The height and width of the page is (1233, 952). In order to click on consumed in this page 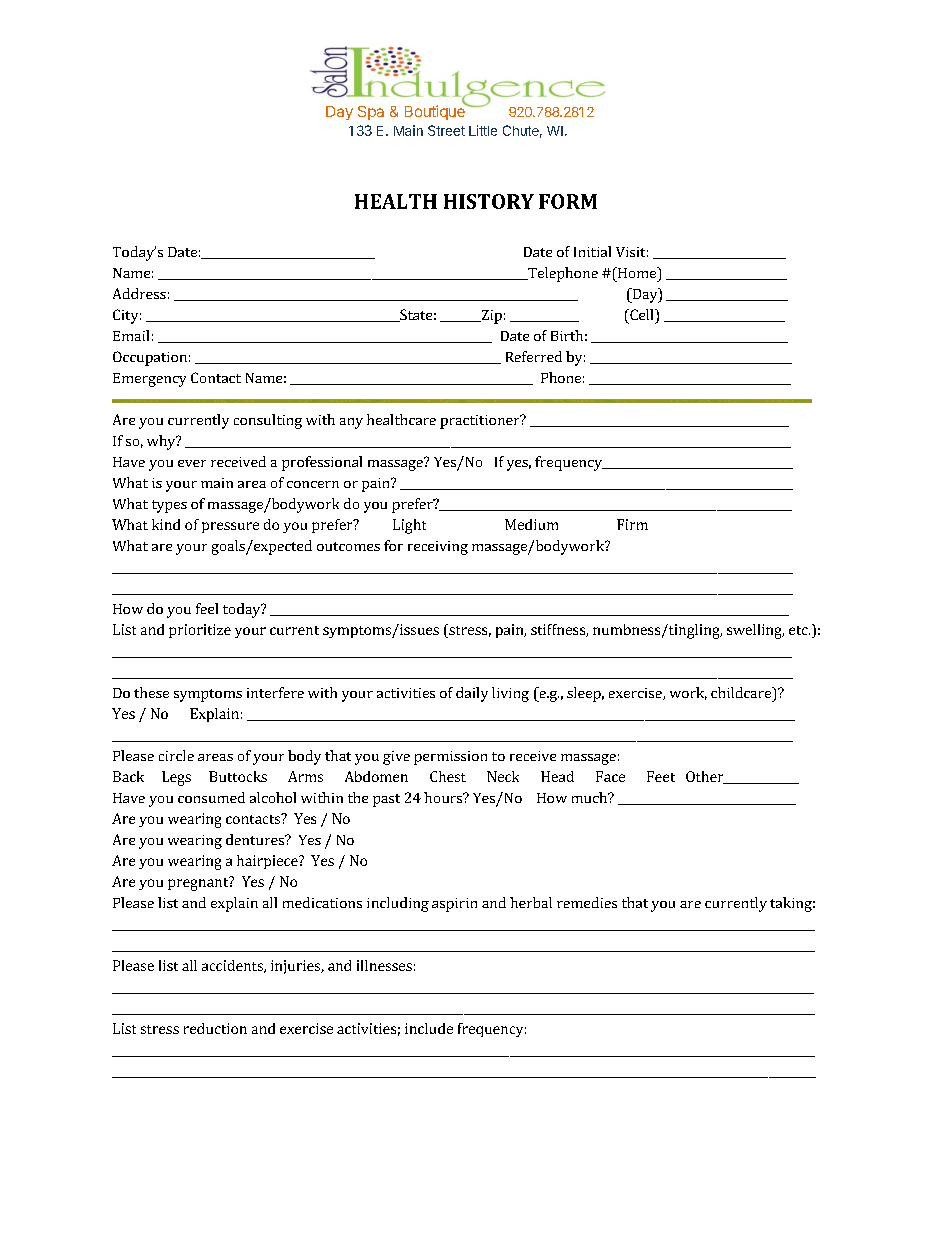, I will do `click(211, 797)`.
